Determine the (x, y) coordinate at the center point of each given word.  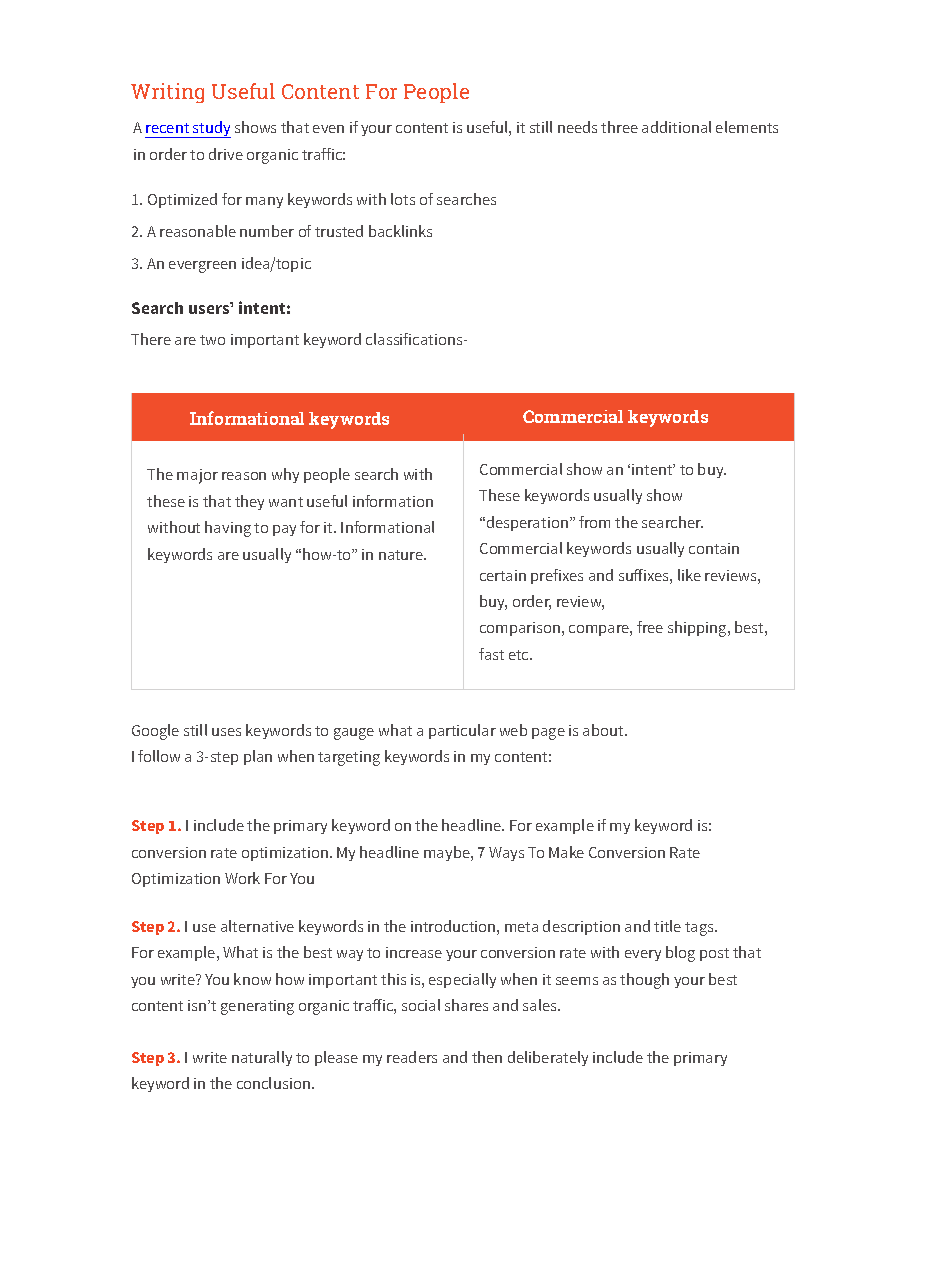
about (604, 730)
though (644, 981)
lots (403, 199)
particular (462, 731)
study (211, 129)
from (594, 522)
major (197, 476)
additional (676, 127)
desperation (526, 523)
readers (412, 1057)
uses (226, 732)
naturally (262, 1058)
